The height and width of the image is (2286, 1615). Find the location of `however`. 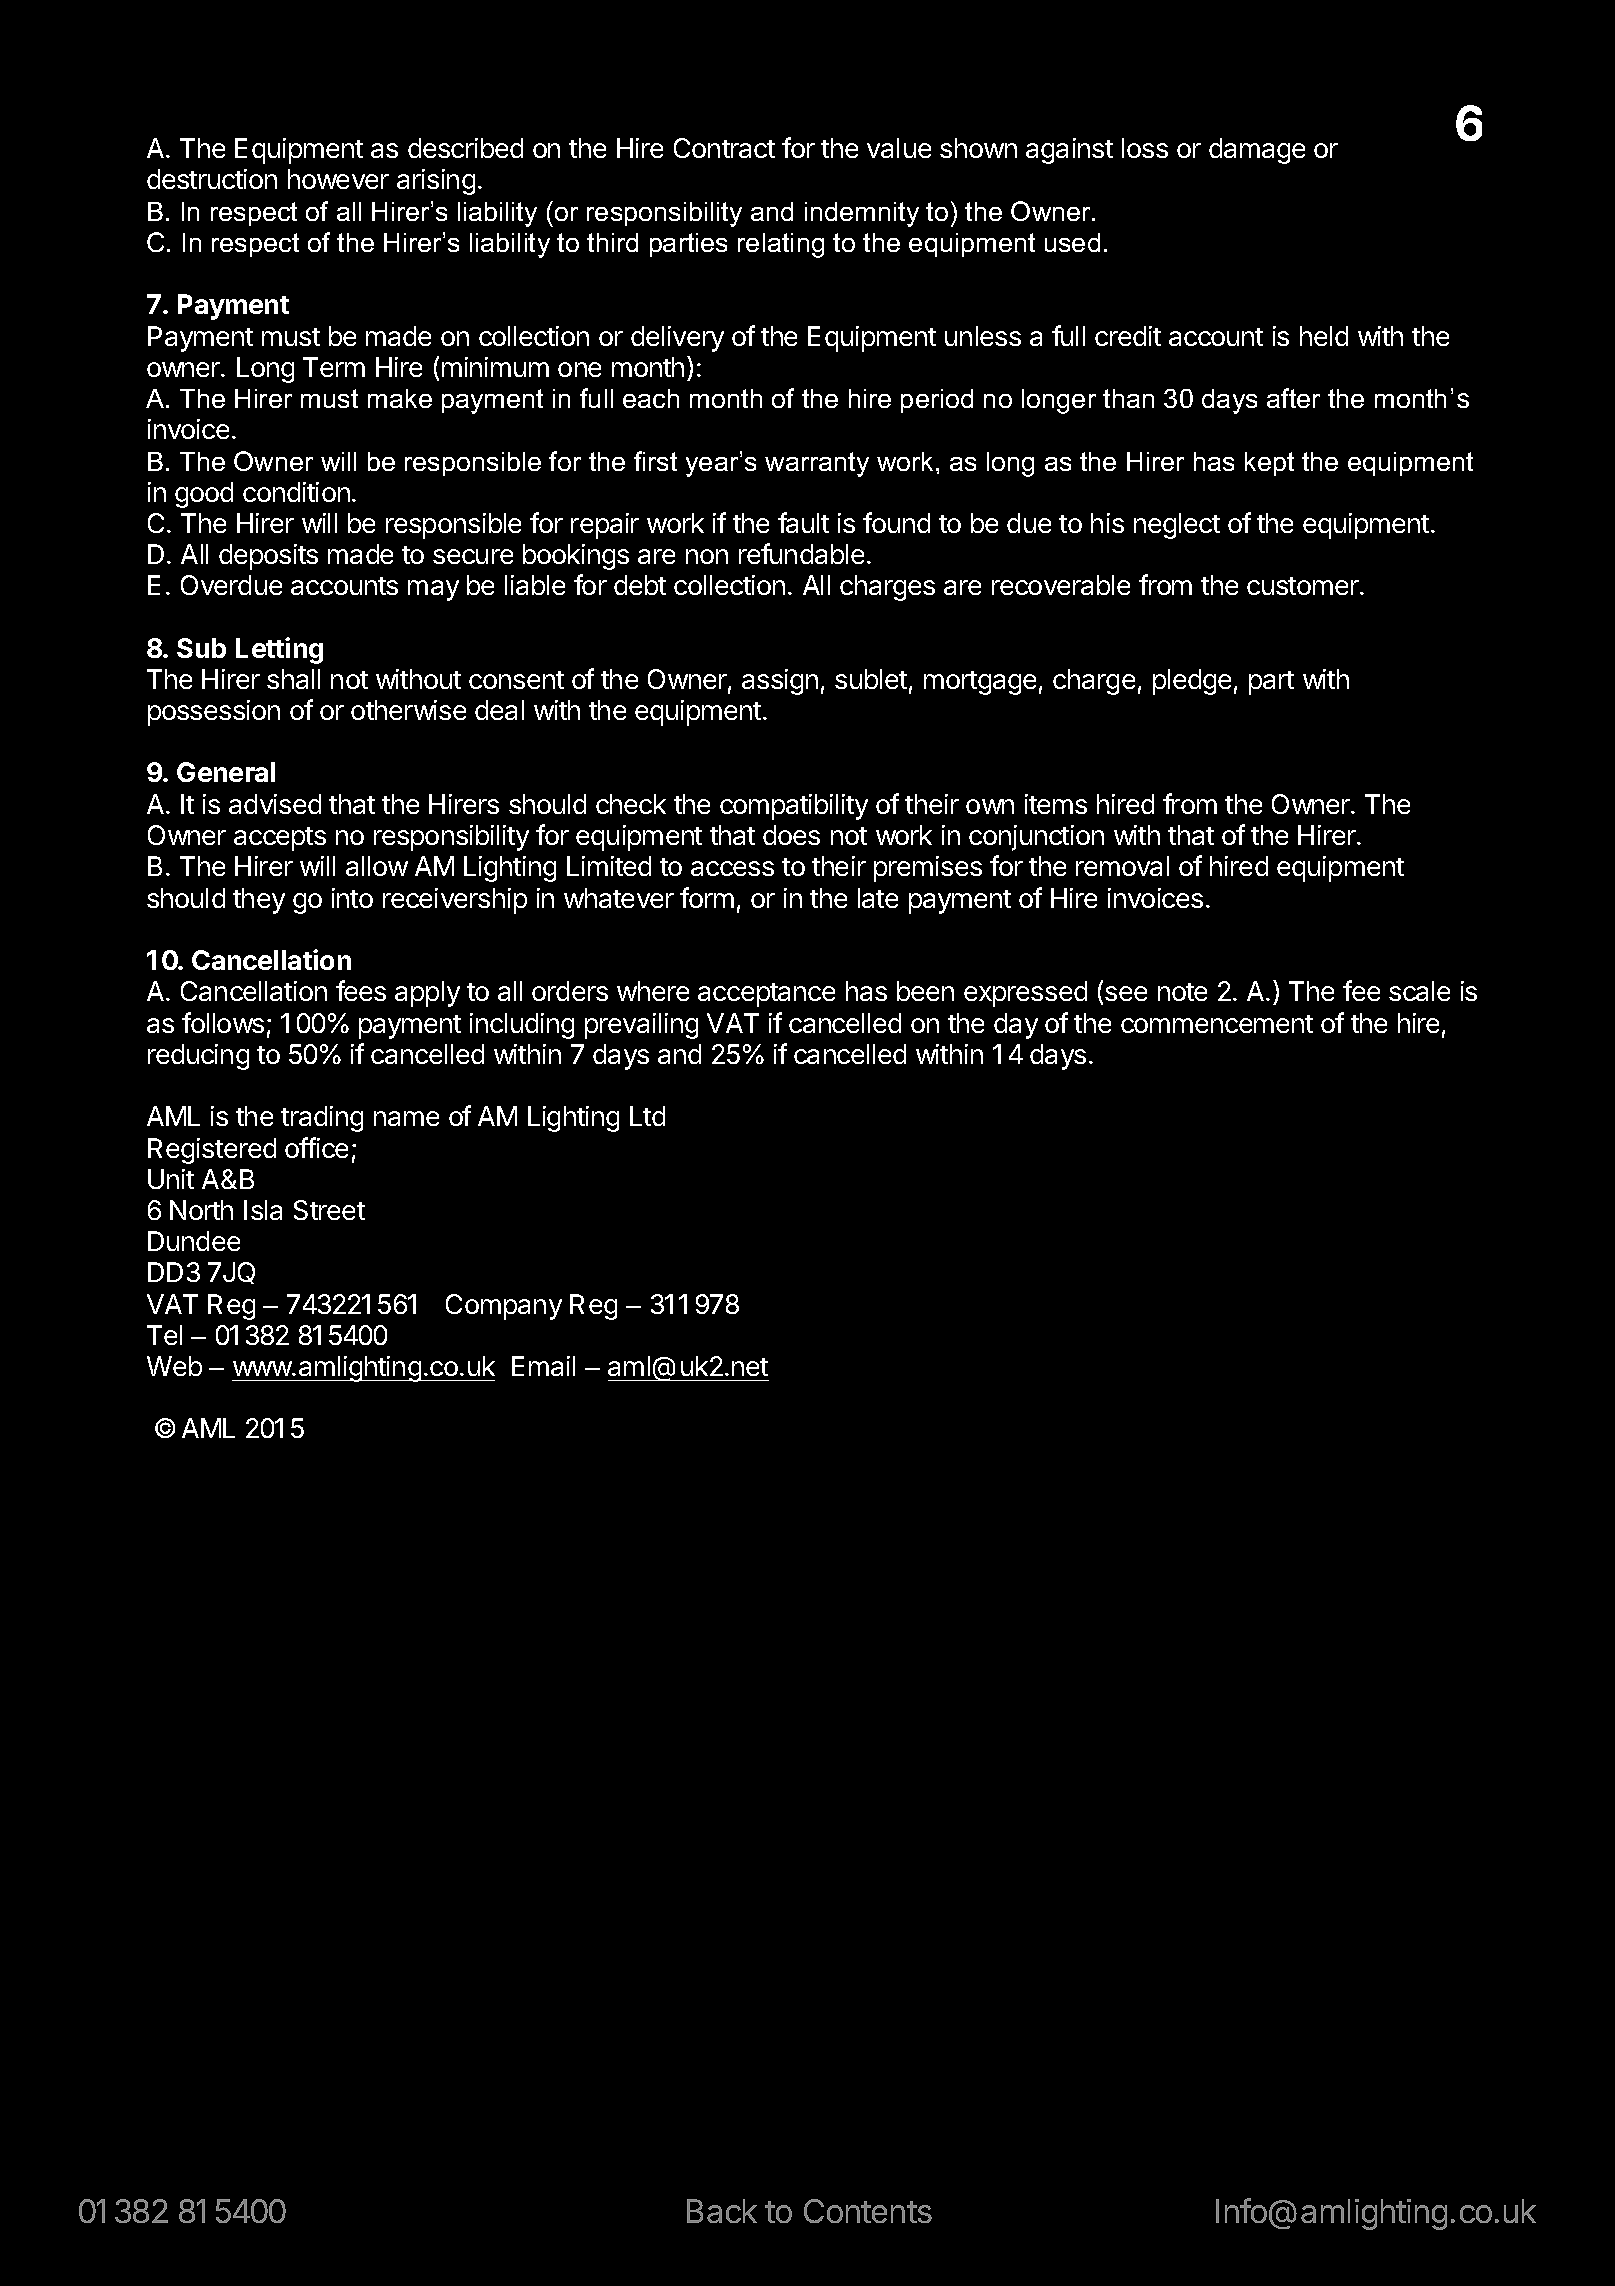

however is located at coordinates (338, 179).
